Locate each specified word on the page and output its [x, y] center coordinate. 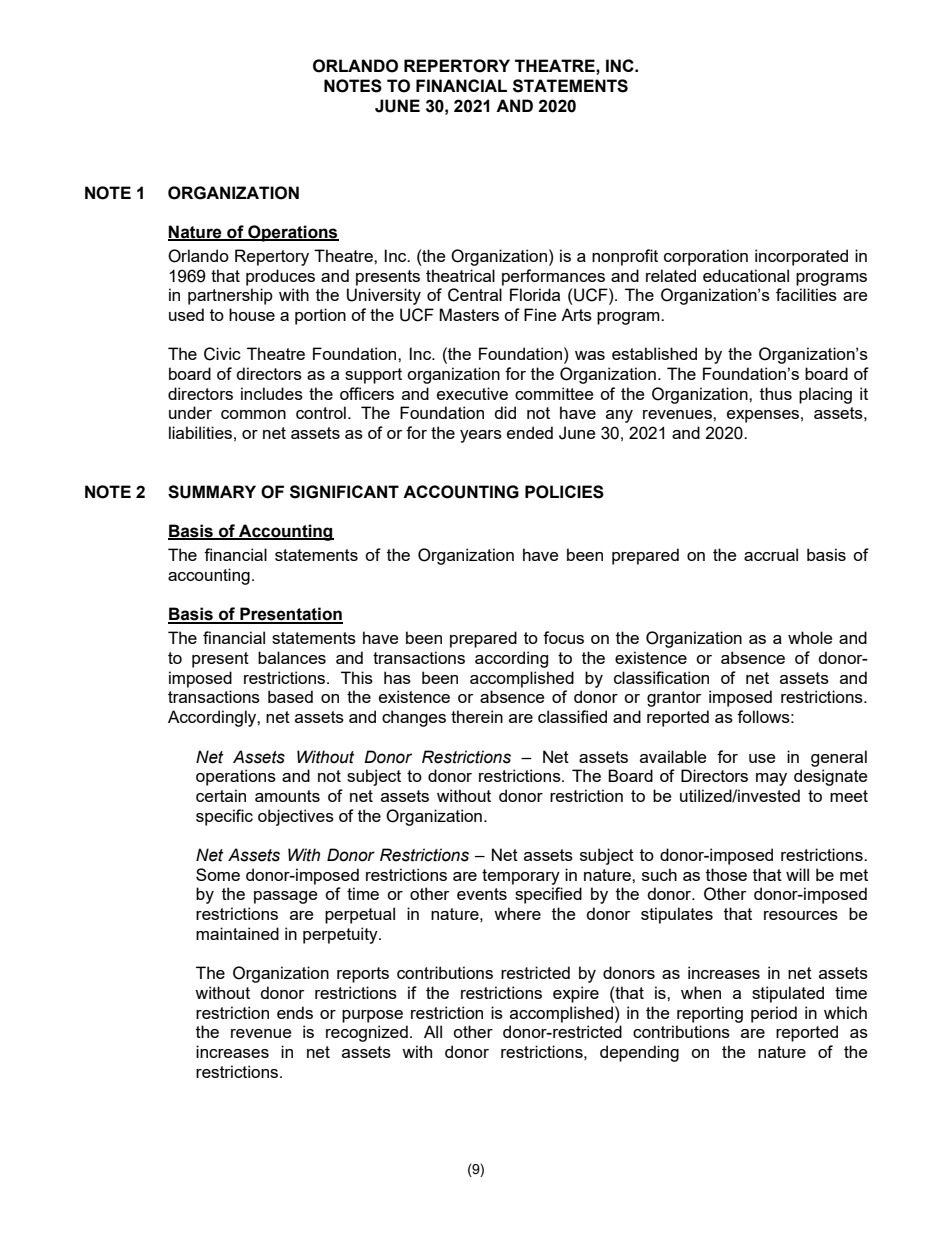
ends [295, 1012]
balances [292, 657]
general [839, 758]
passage [285, 897]
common [253, 414]
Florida [535, 294]
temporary [521, 877]
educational [746, 275]
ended [530, 432]
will [797, 874]
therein [477, 716]
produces [280, 277]
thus [776, 393]
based [290, 696]
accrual [771, 554]
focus [563, 637]
